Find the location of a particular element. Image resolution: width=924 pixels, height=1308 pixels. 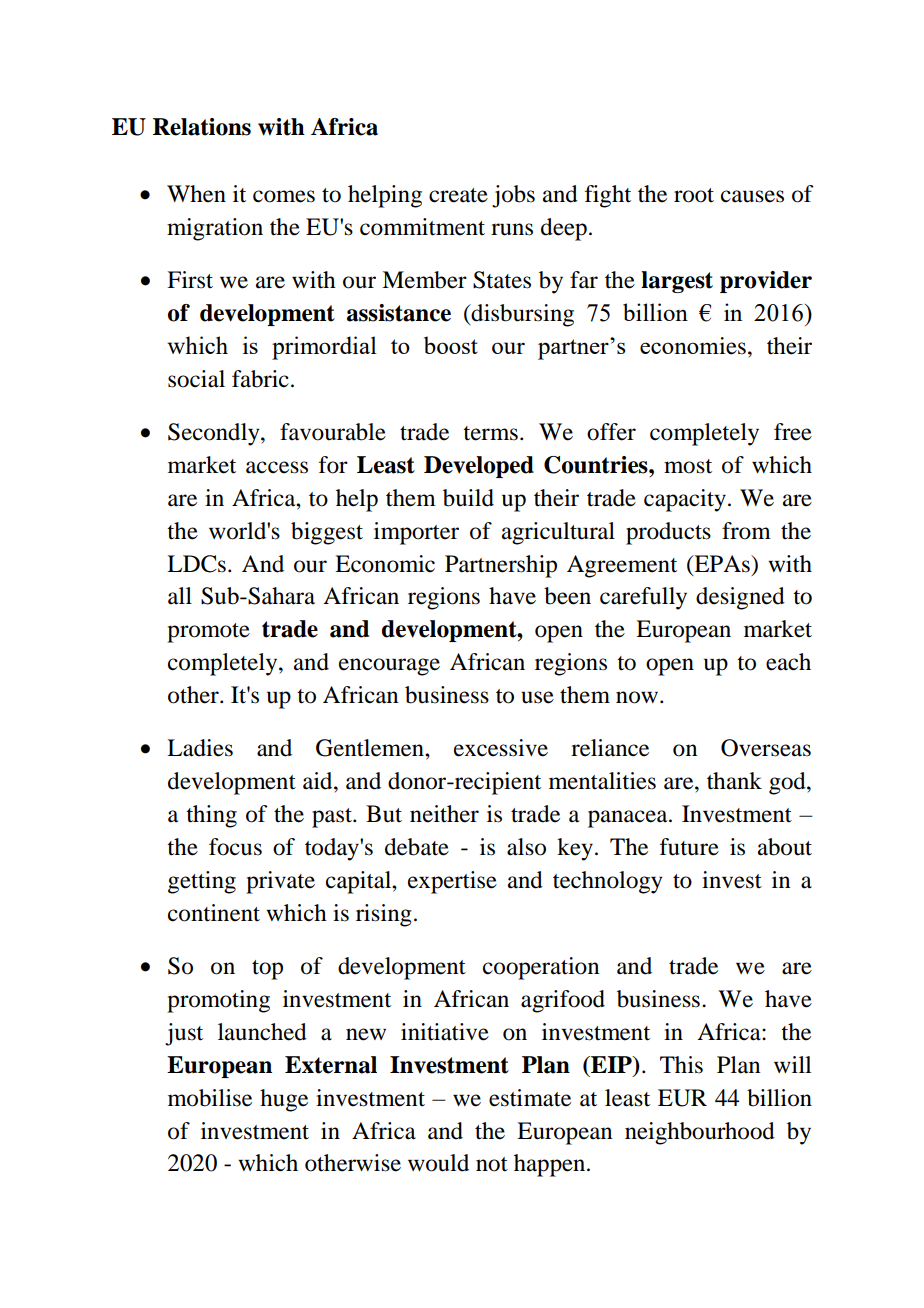

designed is located at coordinates (740, 598).
